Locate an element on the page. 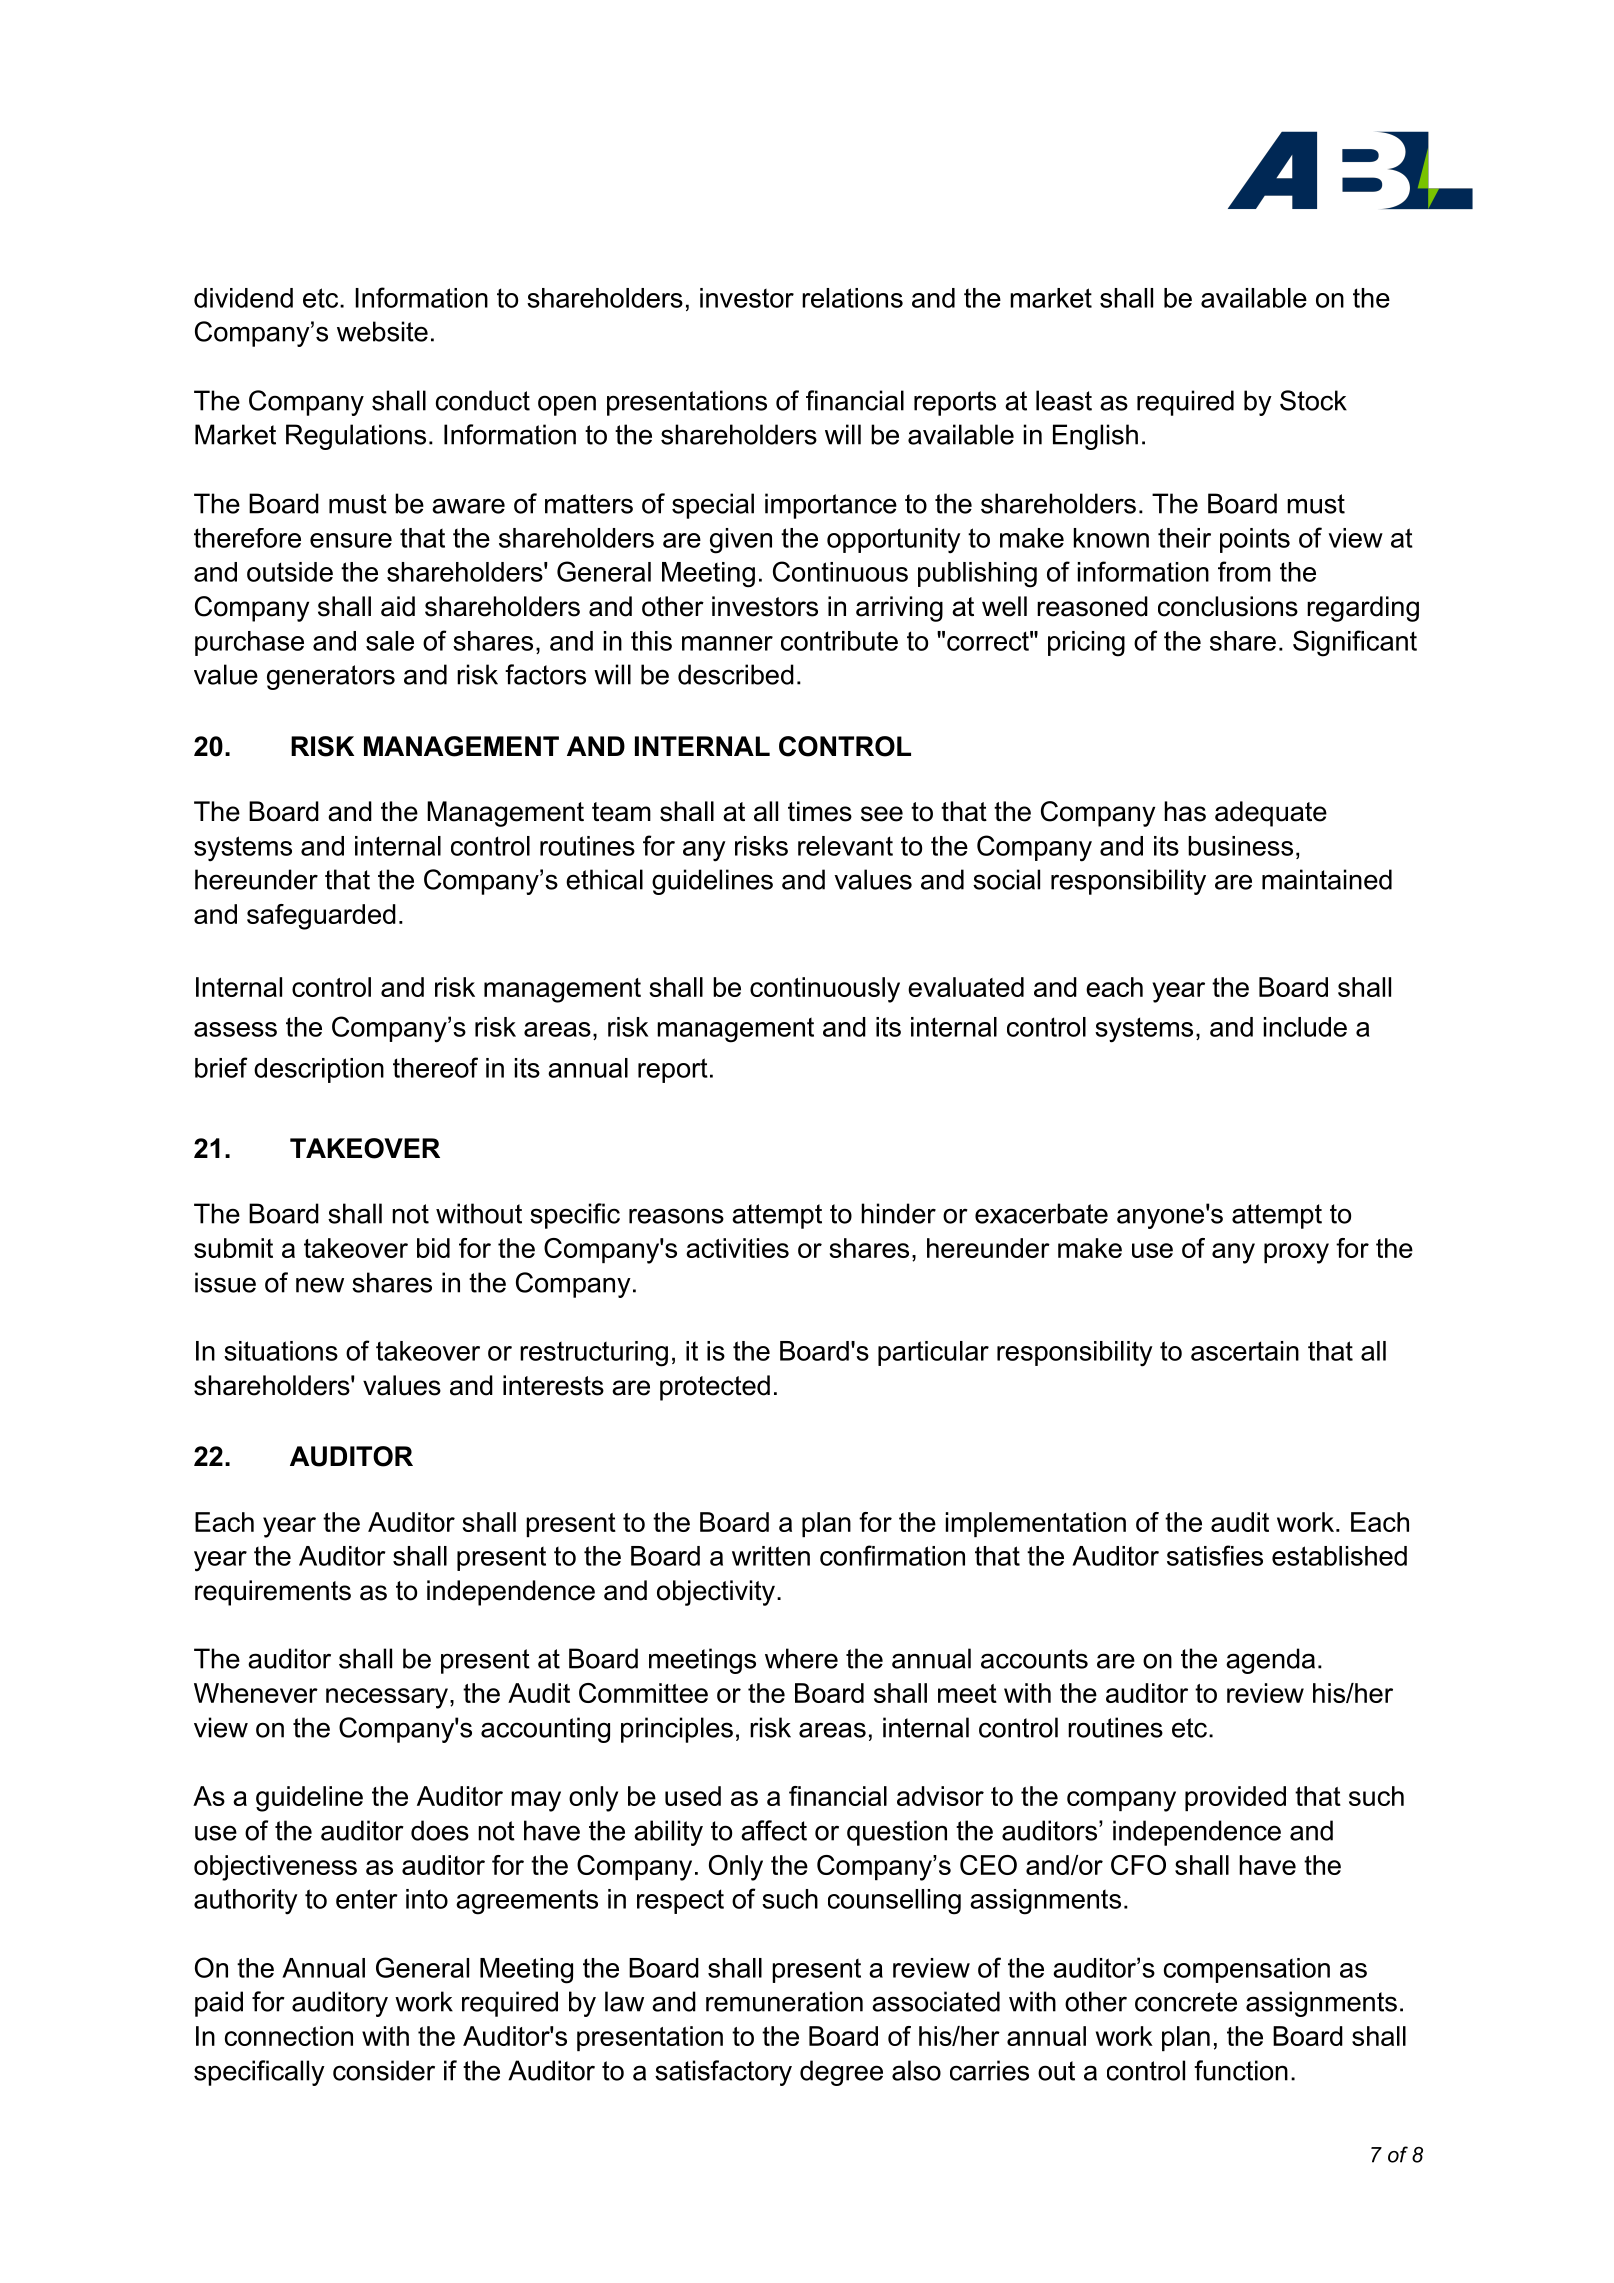  bid is located at coordinates (433, 1248).
